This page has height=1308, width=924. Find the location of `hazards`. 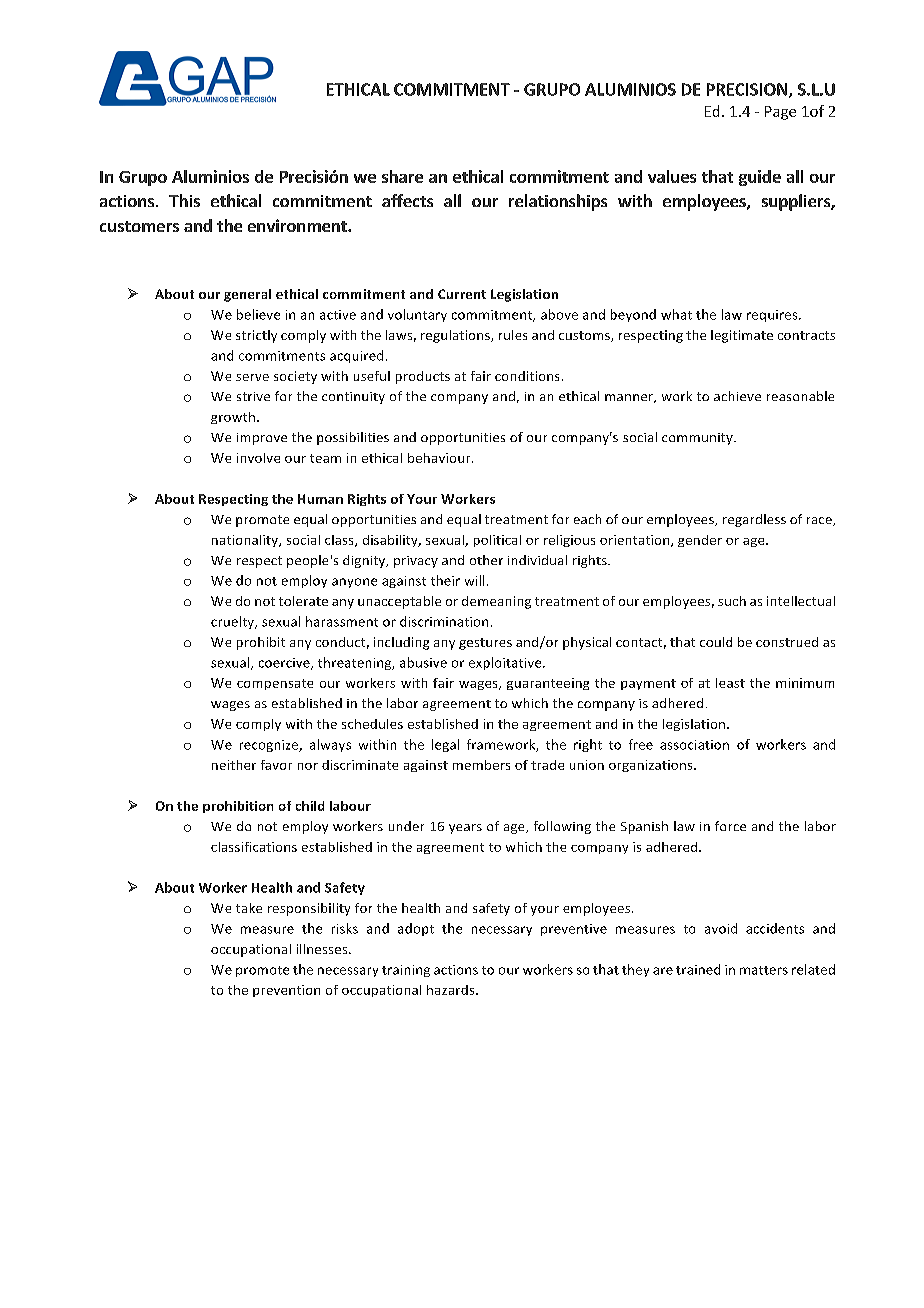

hazards is located at coordinates (452, 990).
